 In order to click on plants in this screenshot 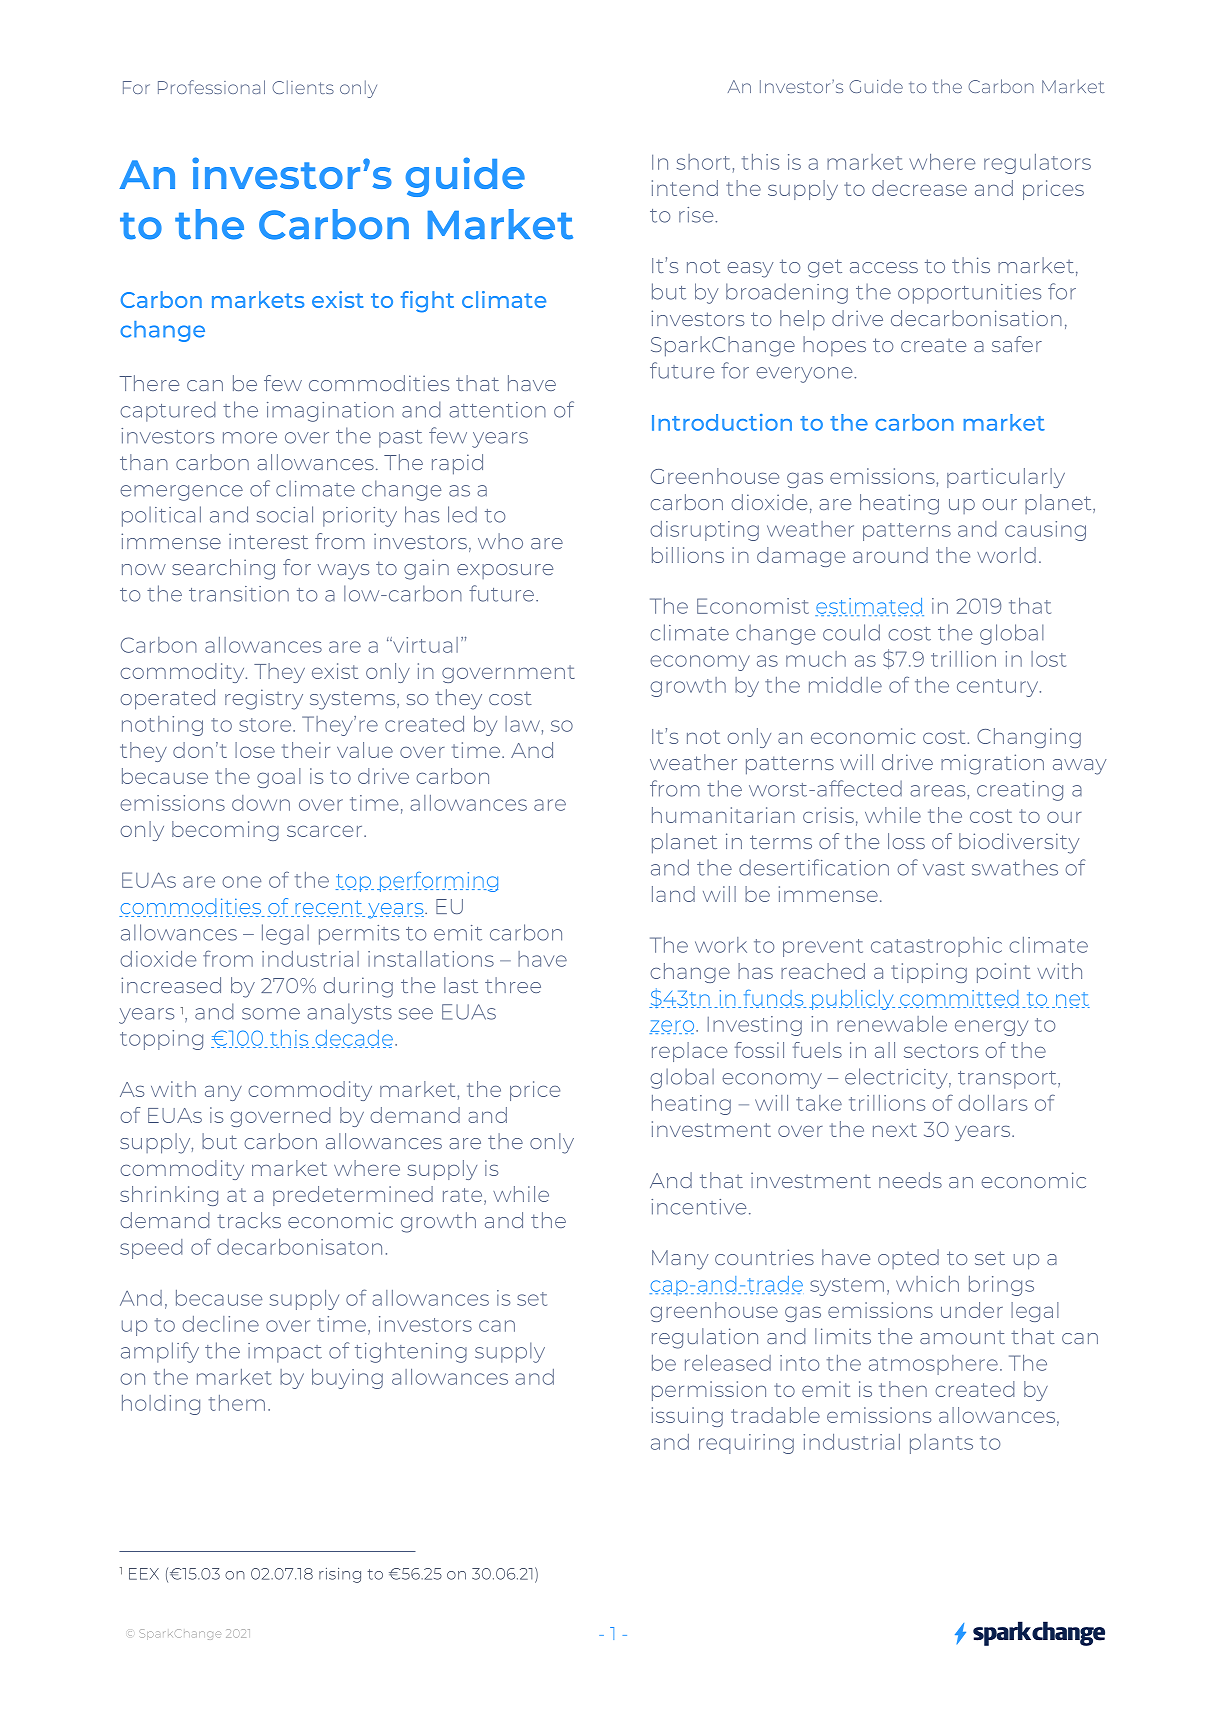, I will do `click(941, 1444)`.
